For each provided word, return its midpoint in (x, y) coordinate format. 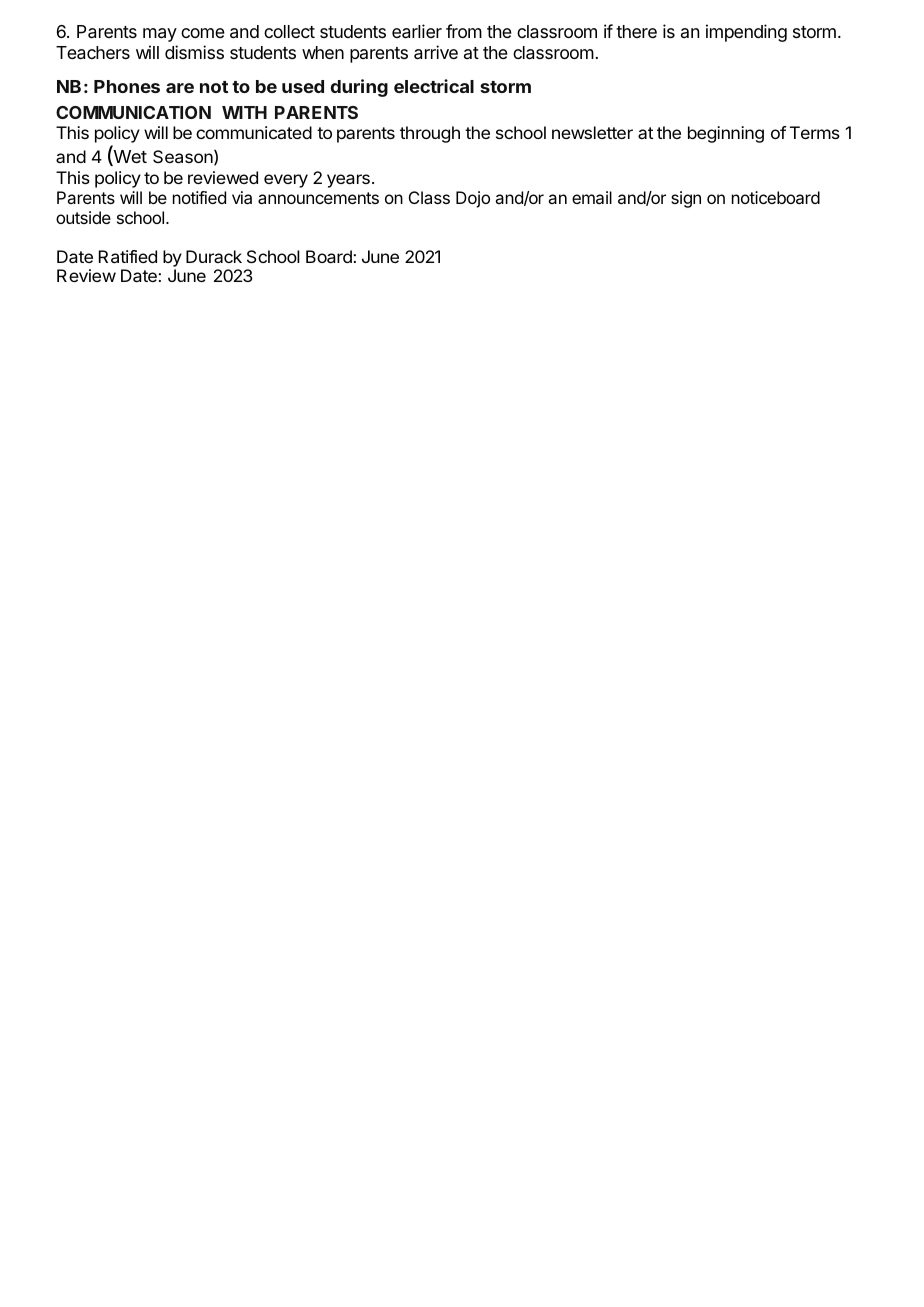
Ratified (128, 256)
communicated (254, 132)
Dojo (473, 199)
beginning (726, 134)
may (160, 35)
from (464, 31)
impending (746, 33)
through (430, 134)
